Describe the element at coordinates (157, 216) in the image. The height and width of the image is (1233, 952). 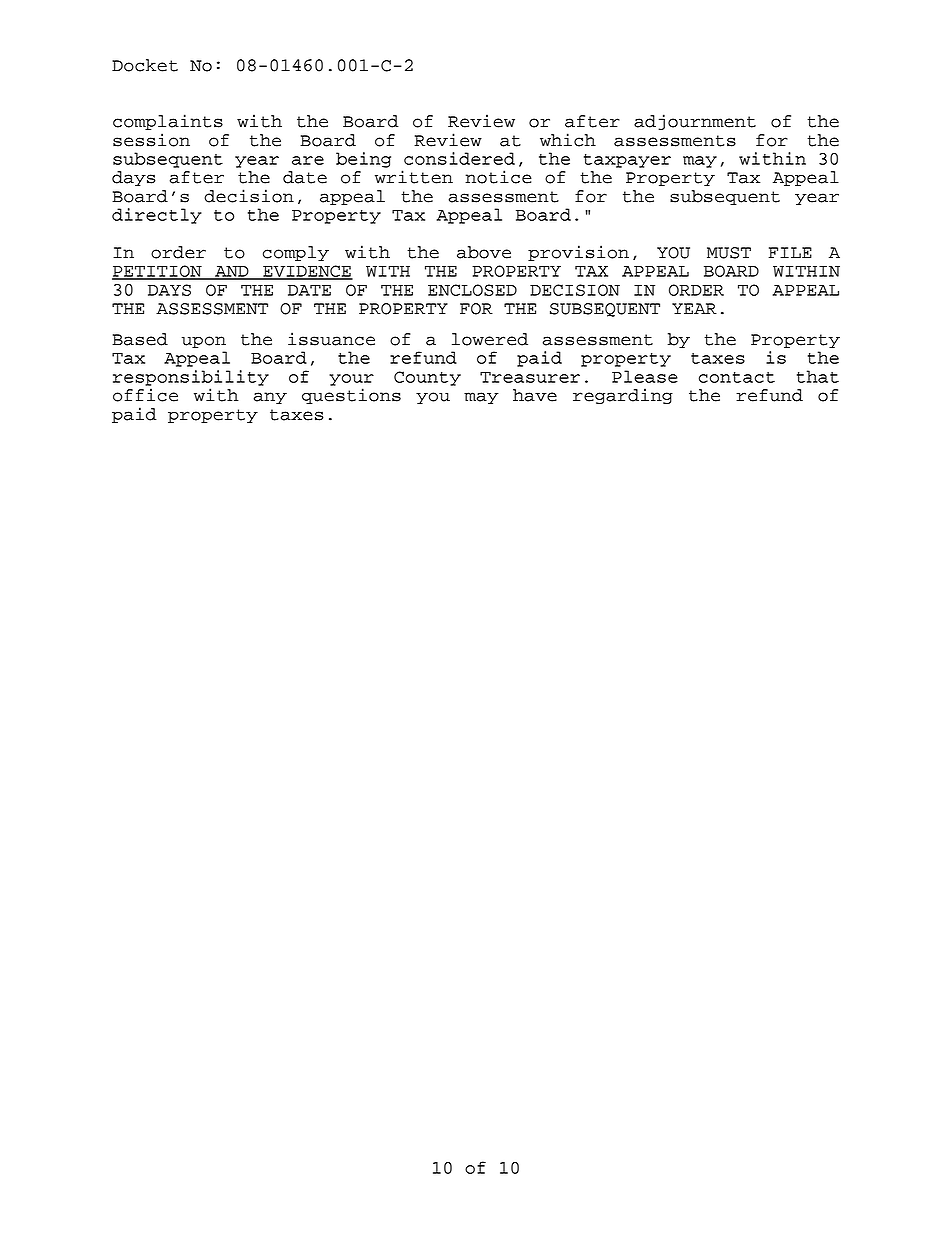
I see `directly` at that location.
